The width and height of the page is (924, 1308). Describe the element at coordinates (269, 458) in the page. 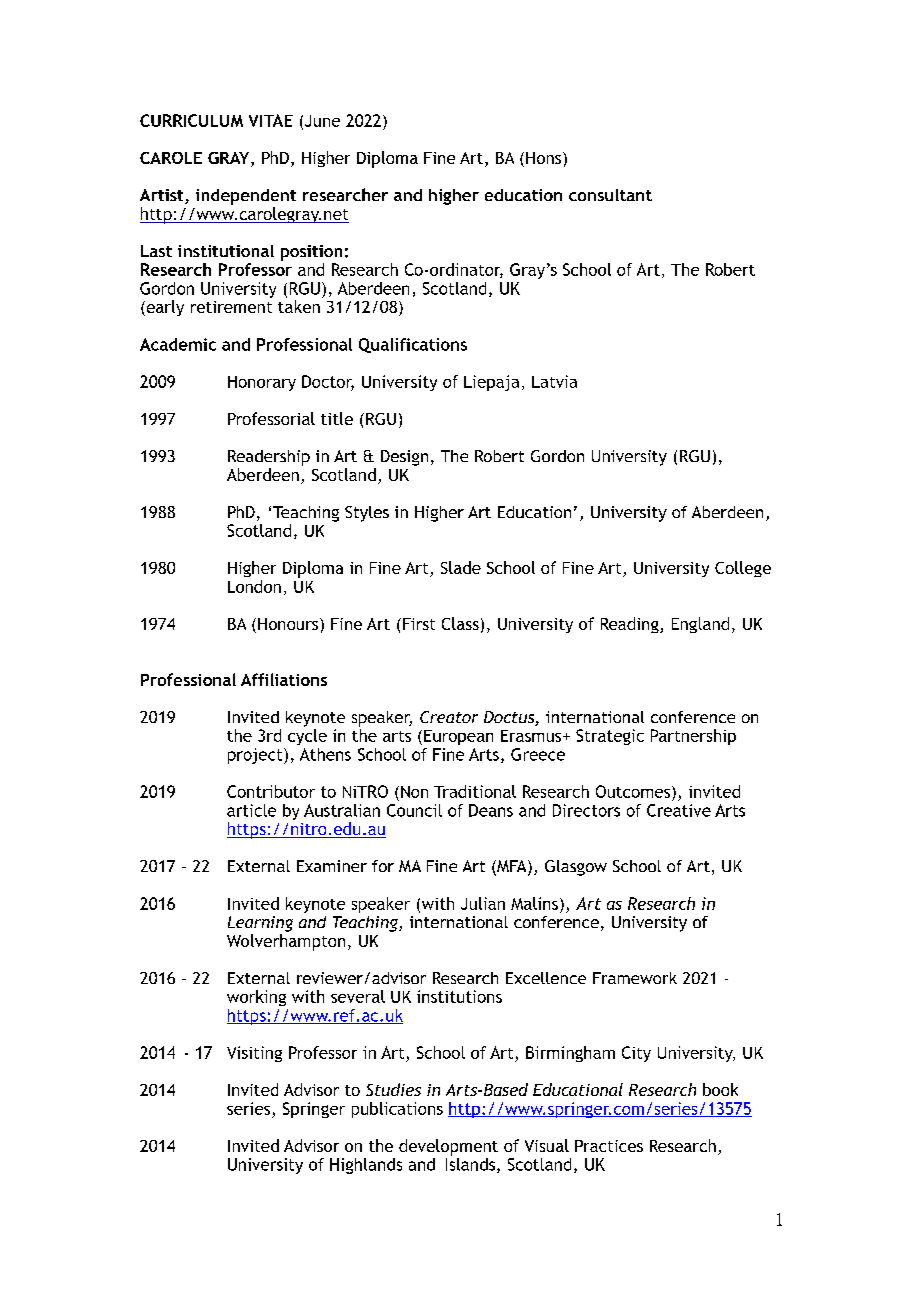

I see `Readership` at that location.
